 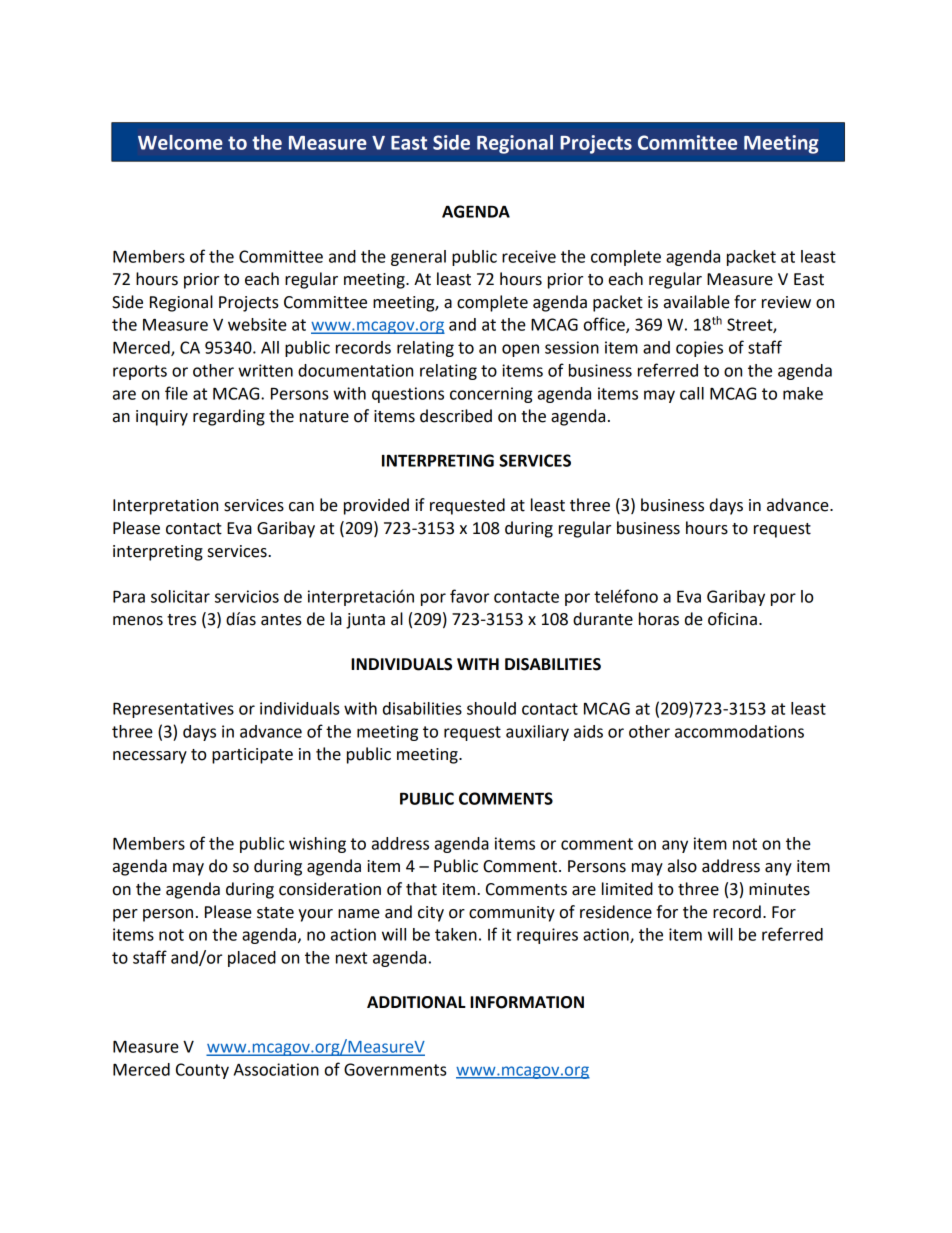 What do you see at coordinates (181, 620) in the page?
I see `tres` at bounding box center [181, 620].
